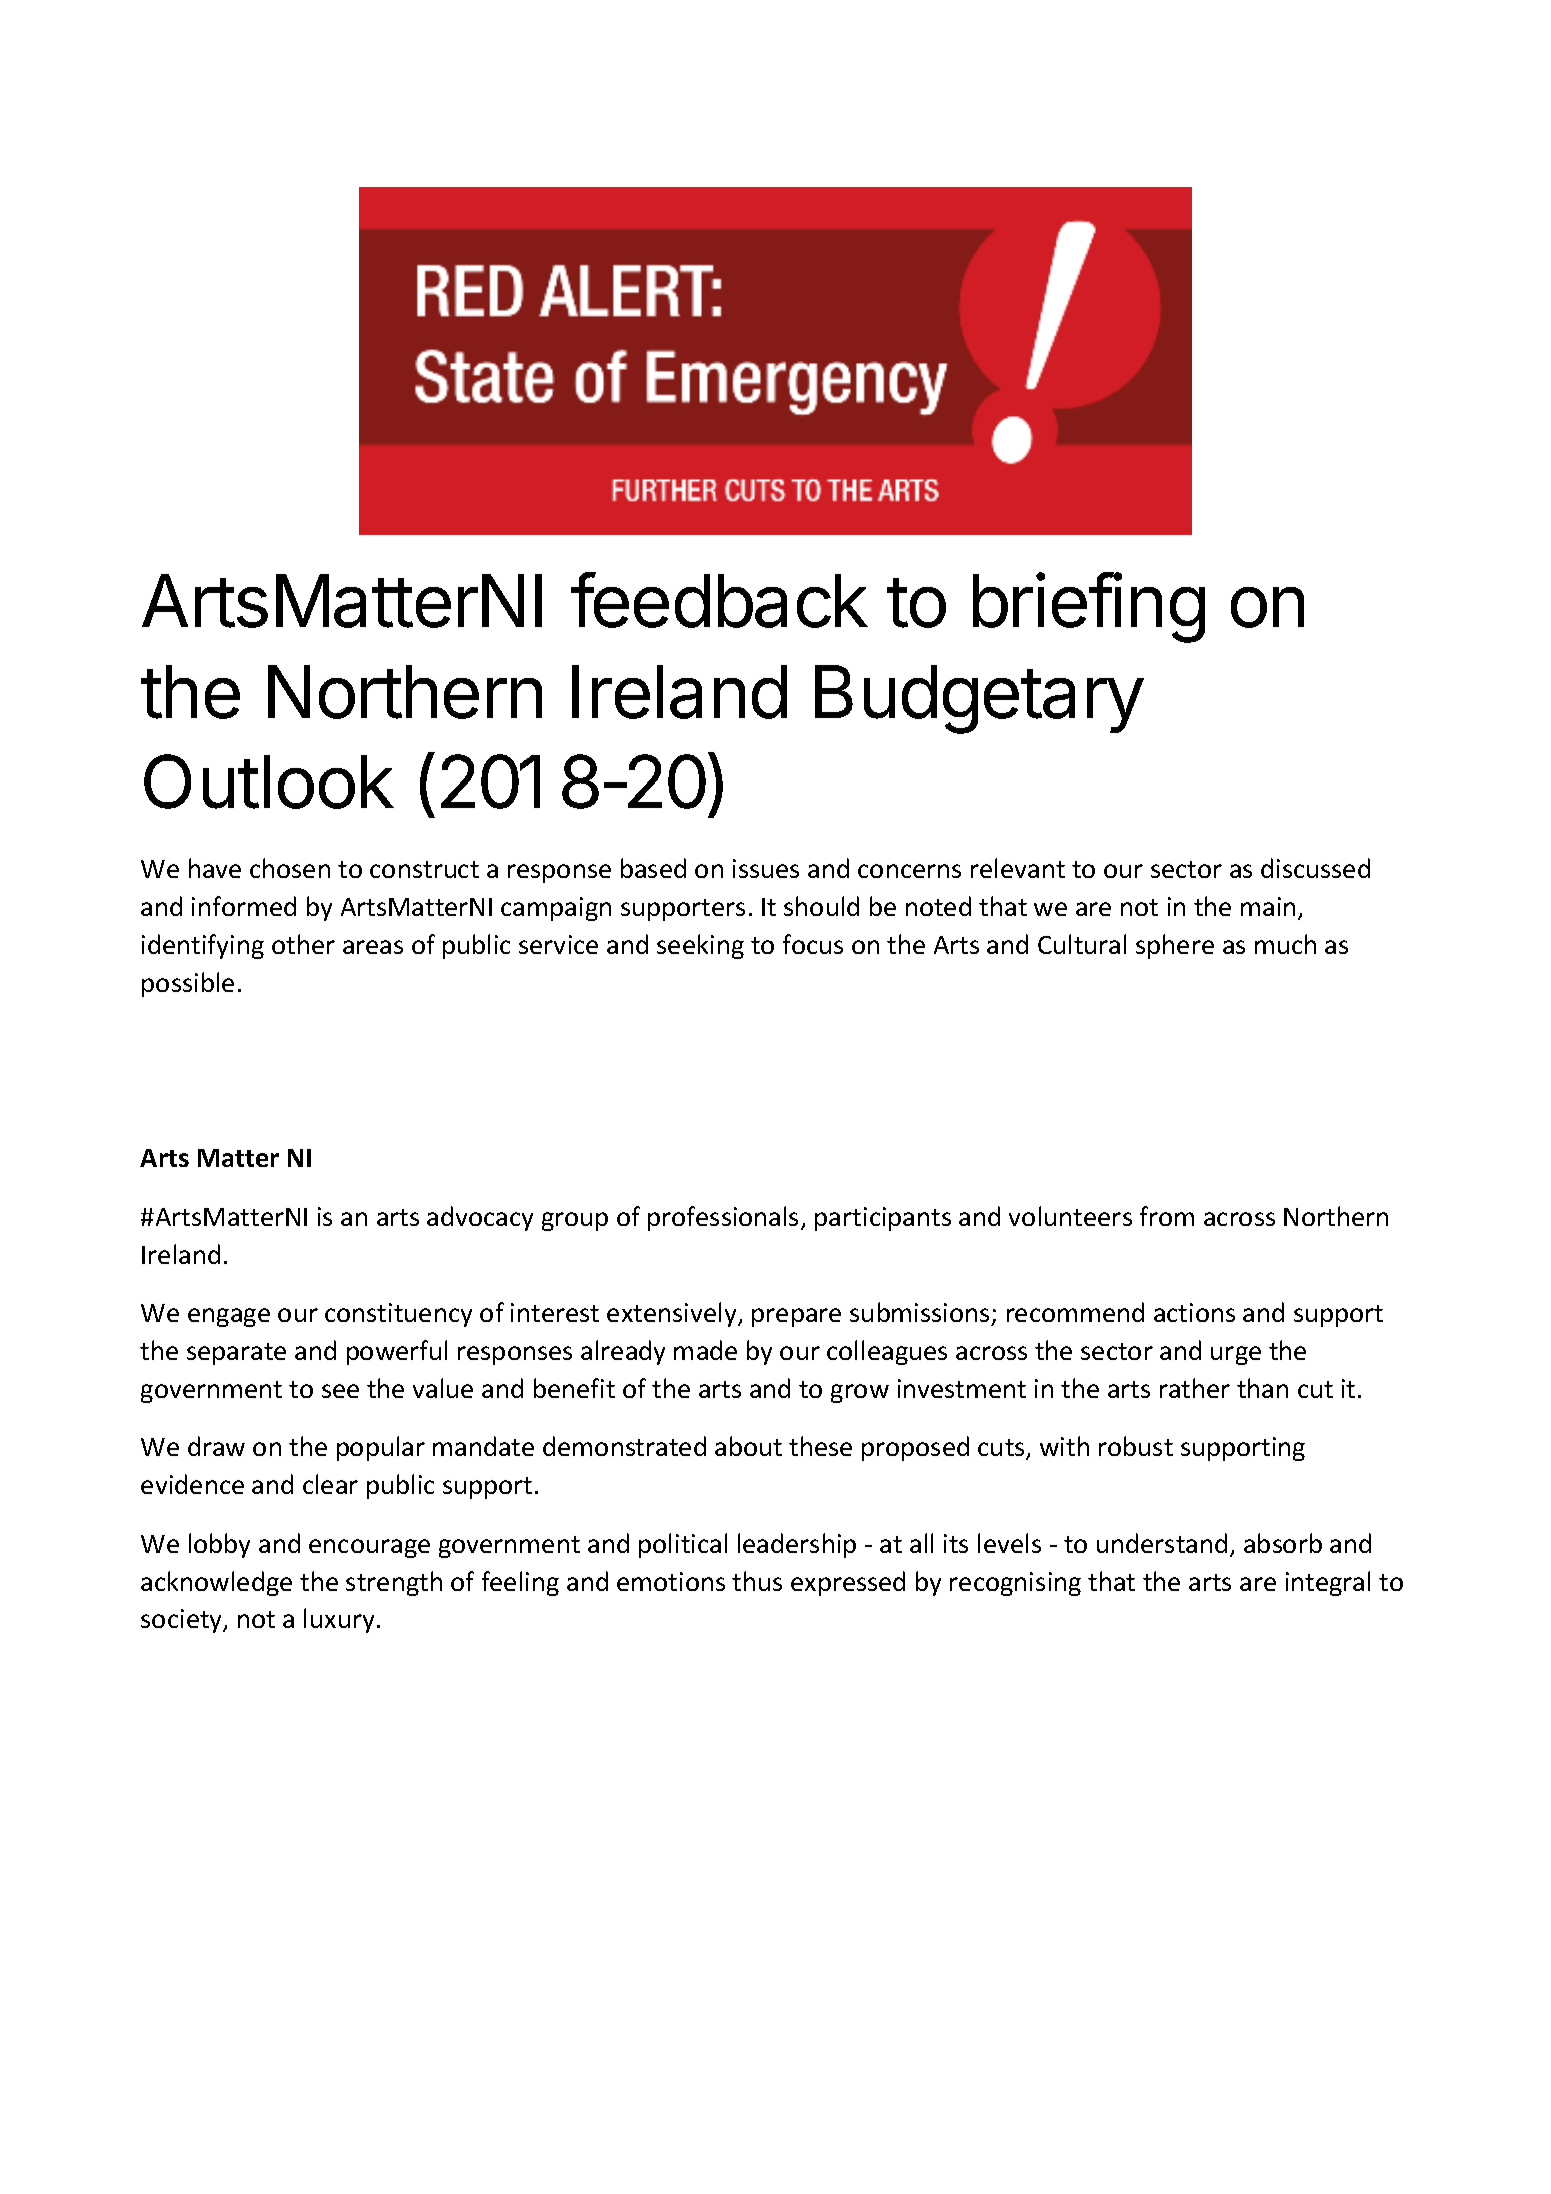  I want to click on powerful, so click(397, 1352).
